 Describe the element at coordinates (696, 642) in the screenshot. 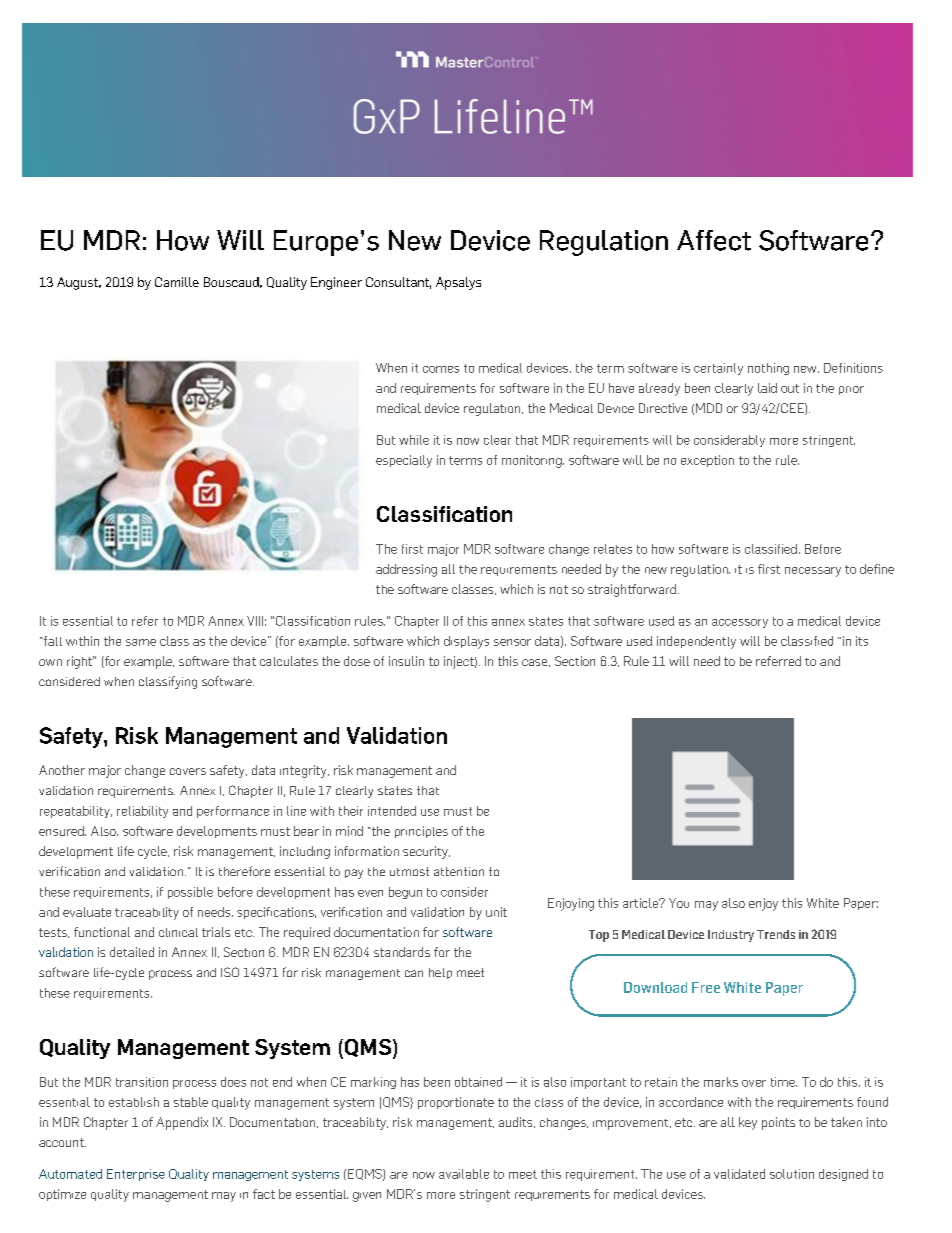

I see `independently` at that location.
